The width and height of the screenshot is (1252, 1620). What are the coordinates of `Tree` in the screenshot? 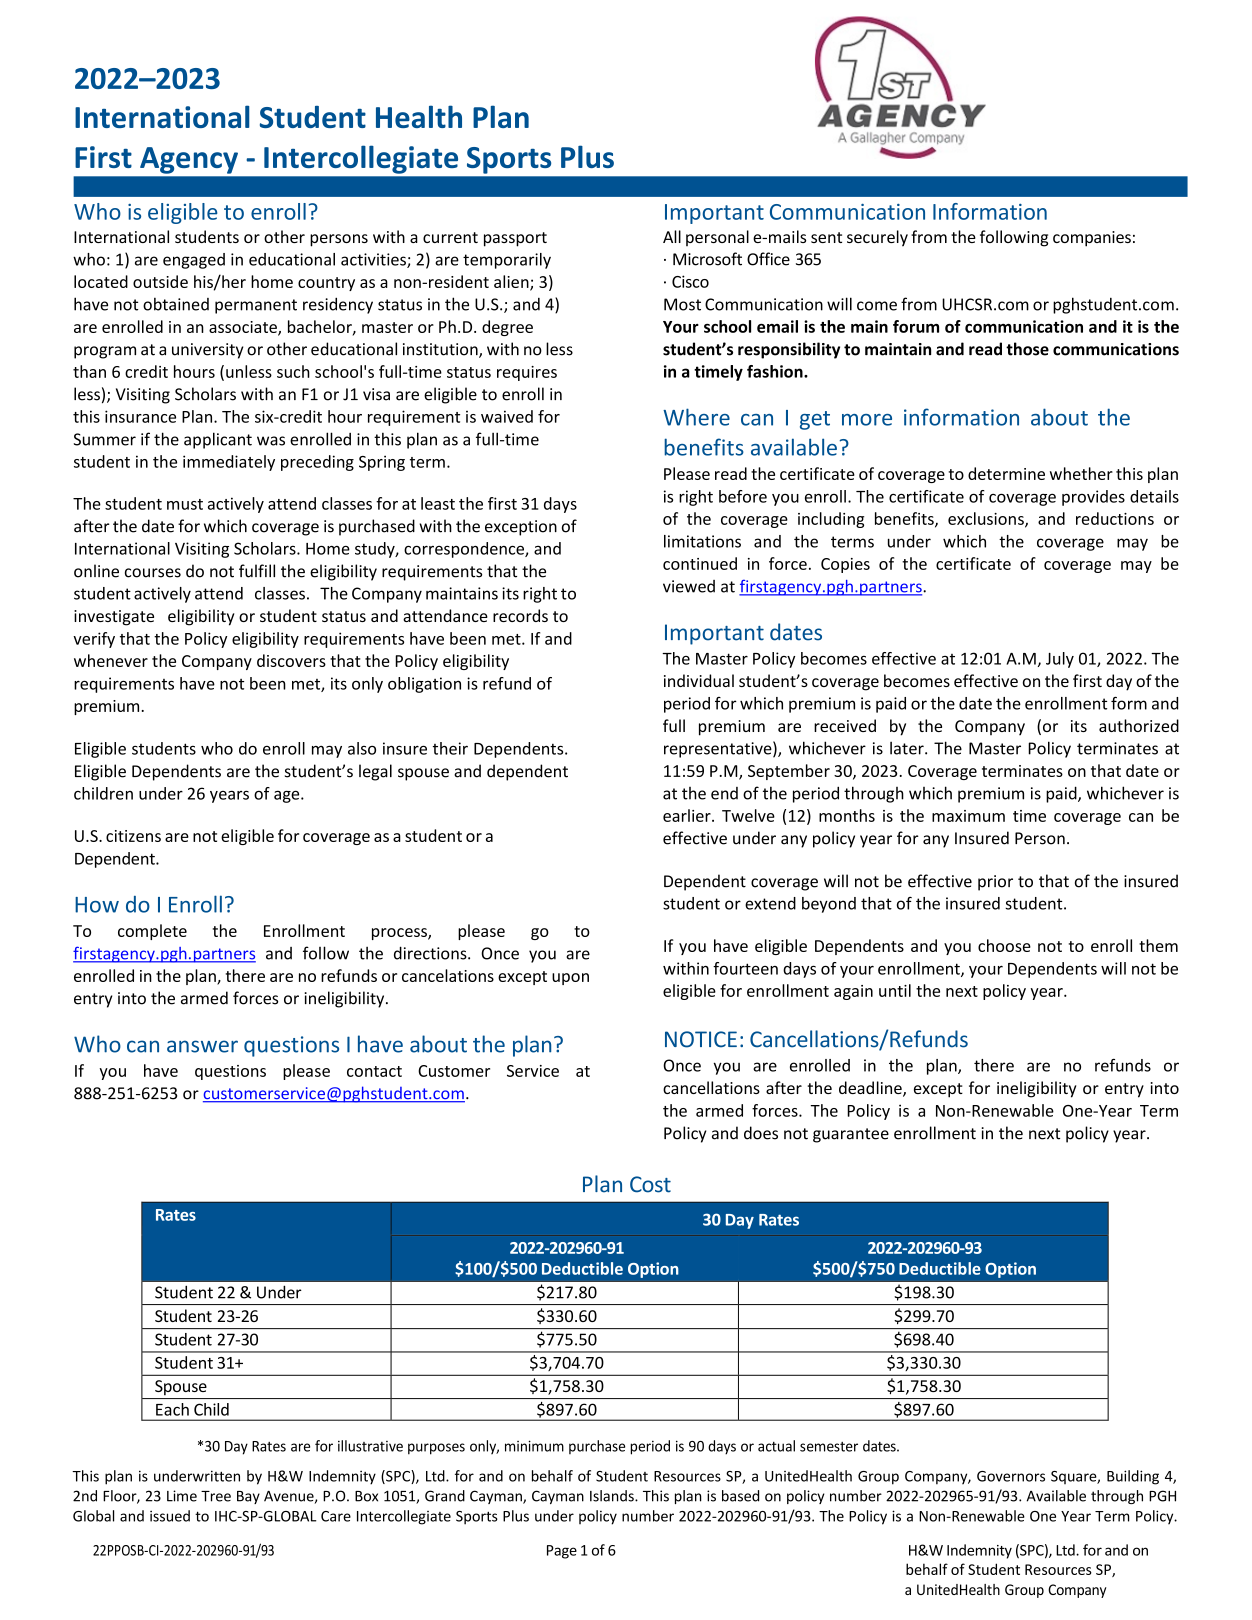 It's located at (216, 1496).
